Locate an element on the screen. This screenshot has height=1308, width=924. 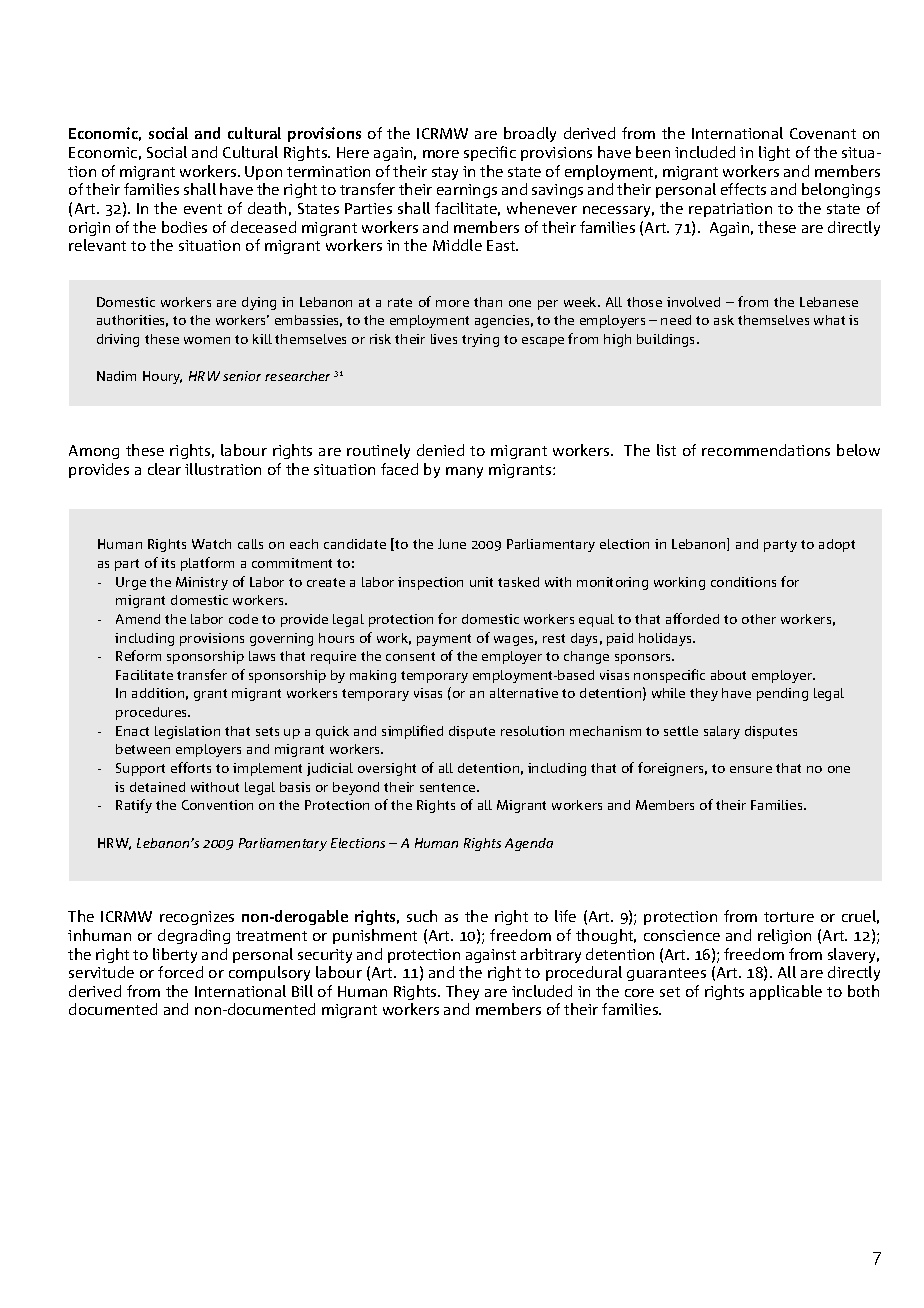
arbitrary is located at coordinates (551, 955).
